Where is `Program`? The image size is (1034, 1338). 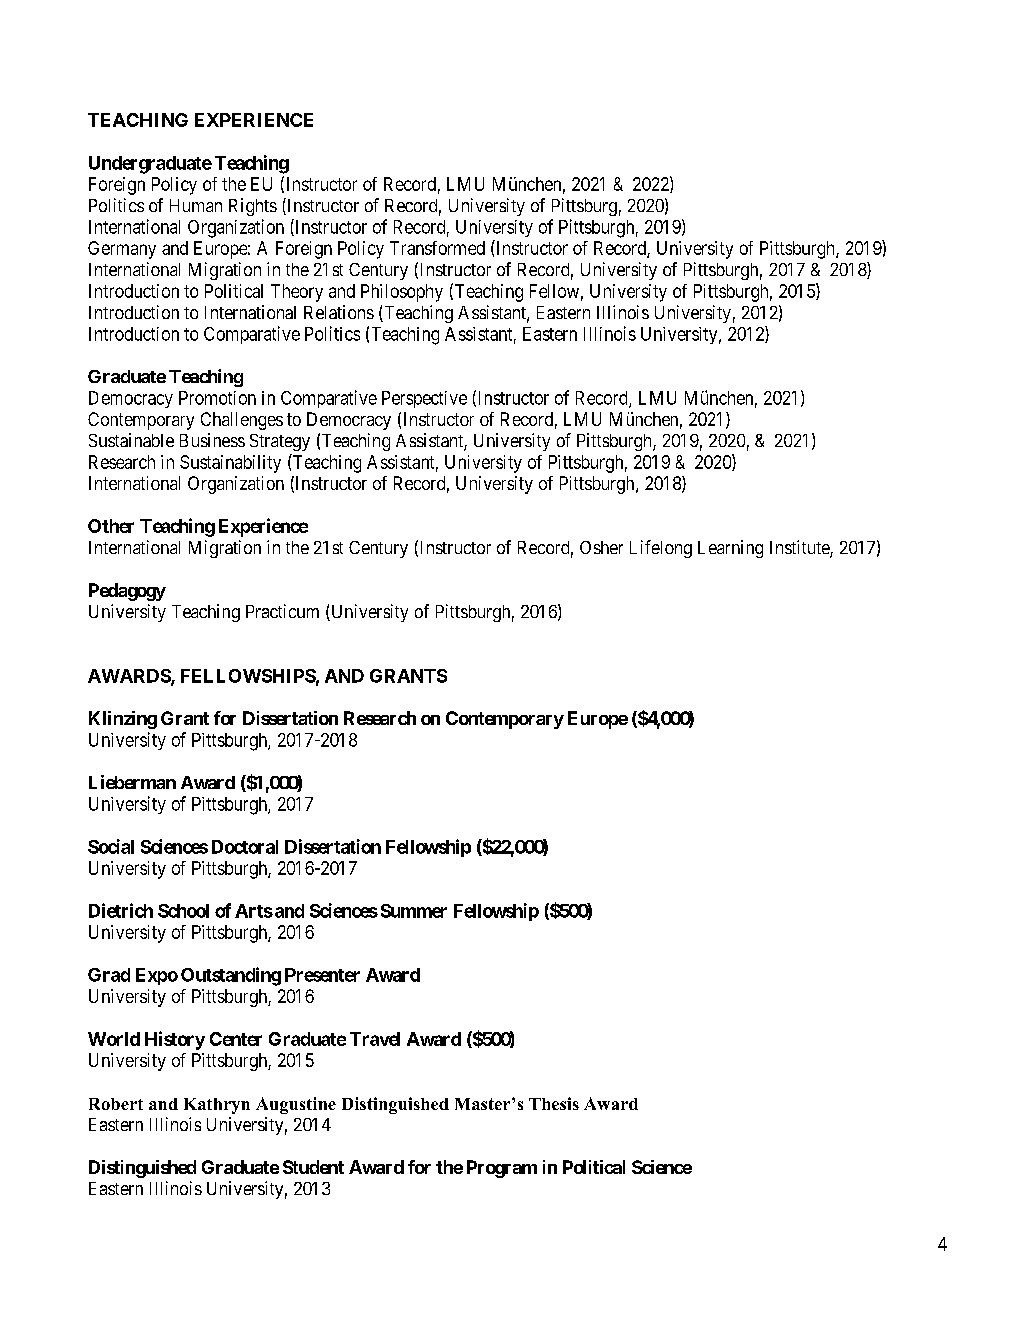 Program is located at coordinates (502, 1169).
